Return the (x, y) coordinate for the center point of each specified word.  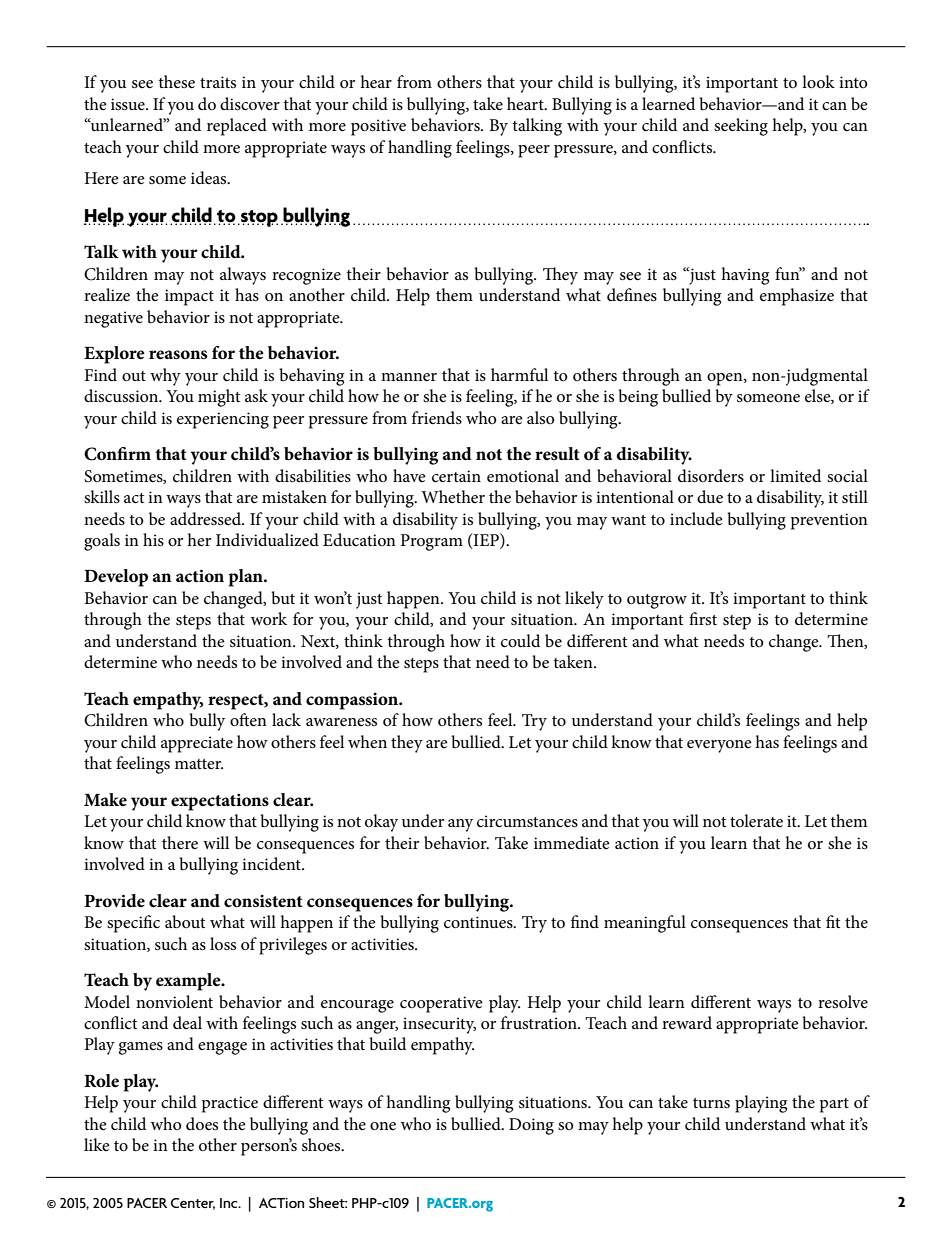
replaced (237, 127)
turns (711, 1103)
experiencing (223, 420)
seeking (741, 127)
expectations (220, 802)
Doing (531, 1126)
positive (378, 127)
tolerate (756, 821)
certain (456, 476)
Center (193, 1204)
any (460, 825)
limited (795, 476)
